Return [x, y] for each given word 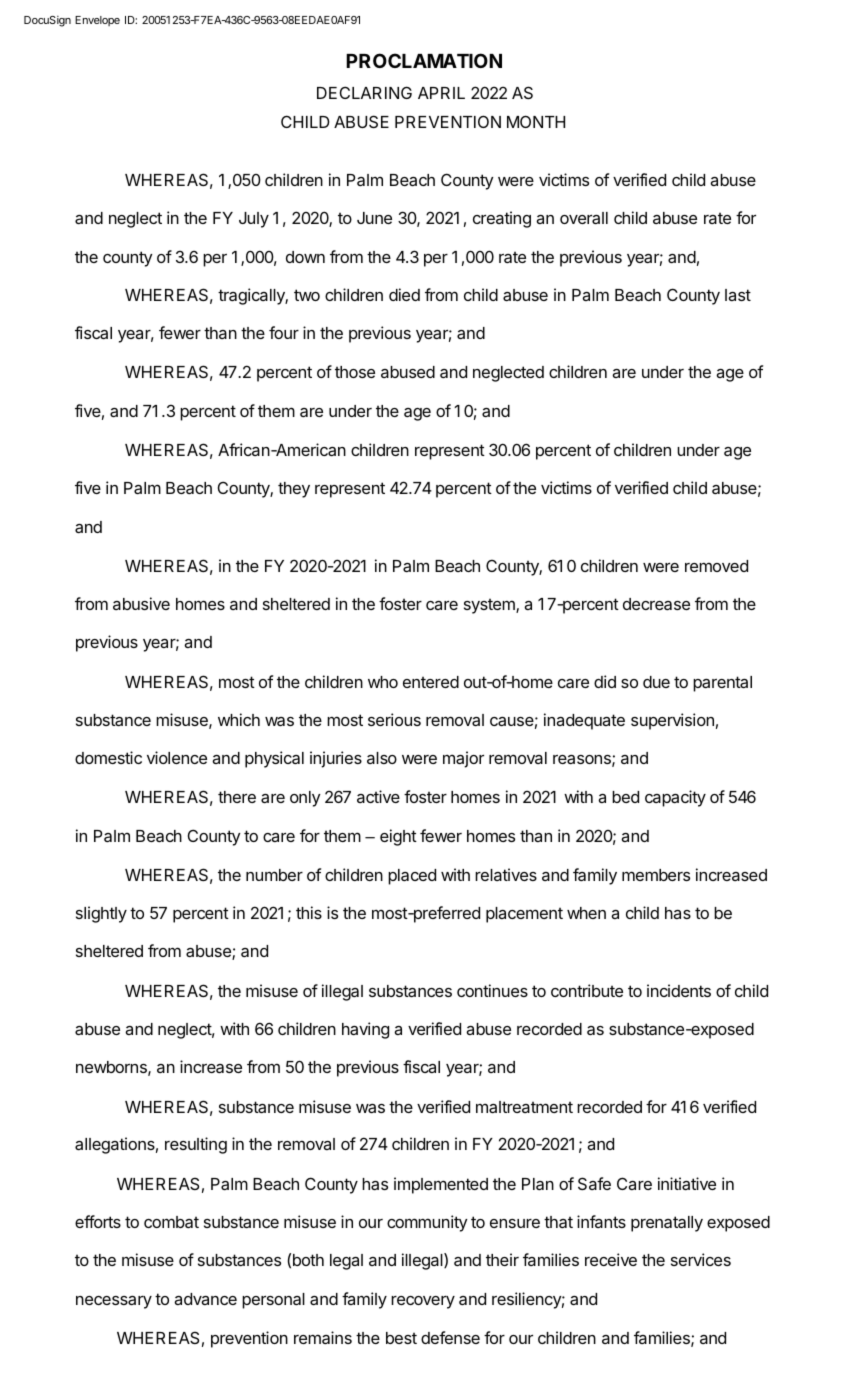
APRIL [441, 93]
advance [205, 1299]
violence [177, 757]
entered [431, 682]
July [254, 220]
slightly [101, 914]
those [355, 372]
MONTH [536, 121]
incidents [679, 990]
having [365, 1030]
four [284, 332]
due [656, 682]
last [738, 295]
